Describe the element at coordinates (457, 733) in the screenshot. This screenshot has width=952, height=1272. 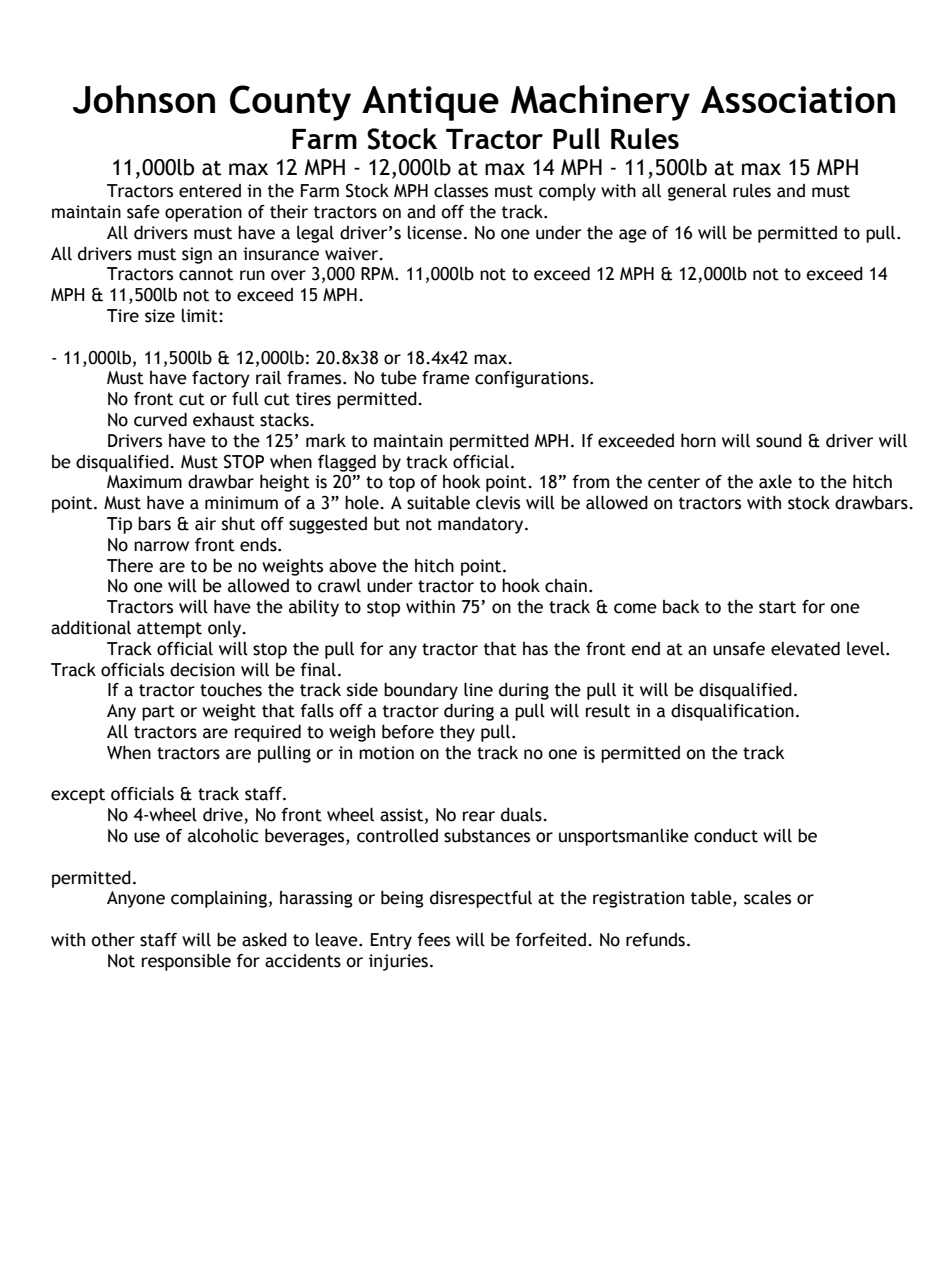
I see `they` at that location.
